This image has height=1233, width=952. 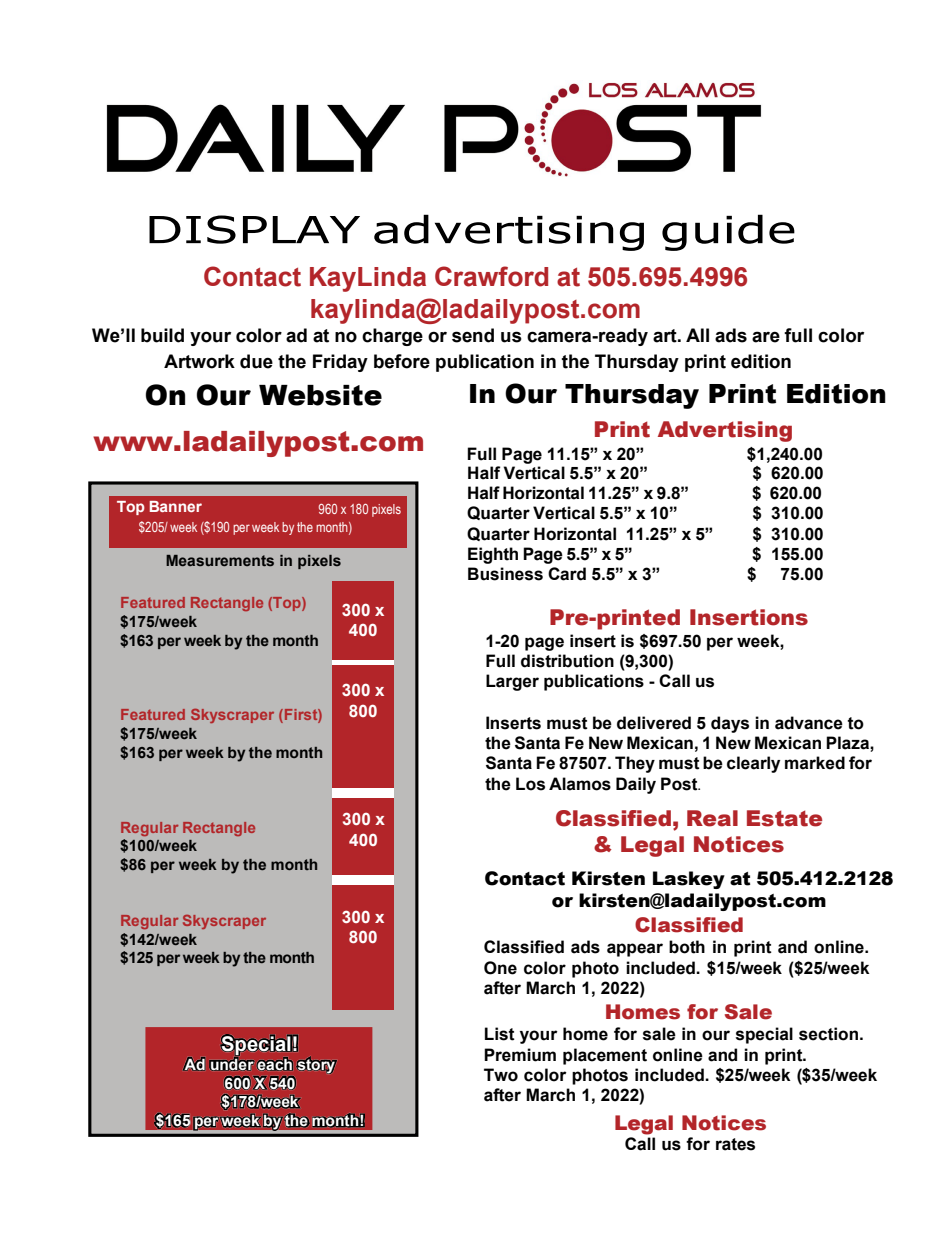 I want to click on Los, so click(x=530, y=784).
